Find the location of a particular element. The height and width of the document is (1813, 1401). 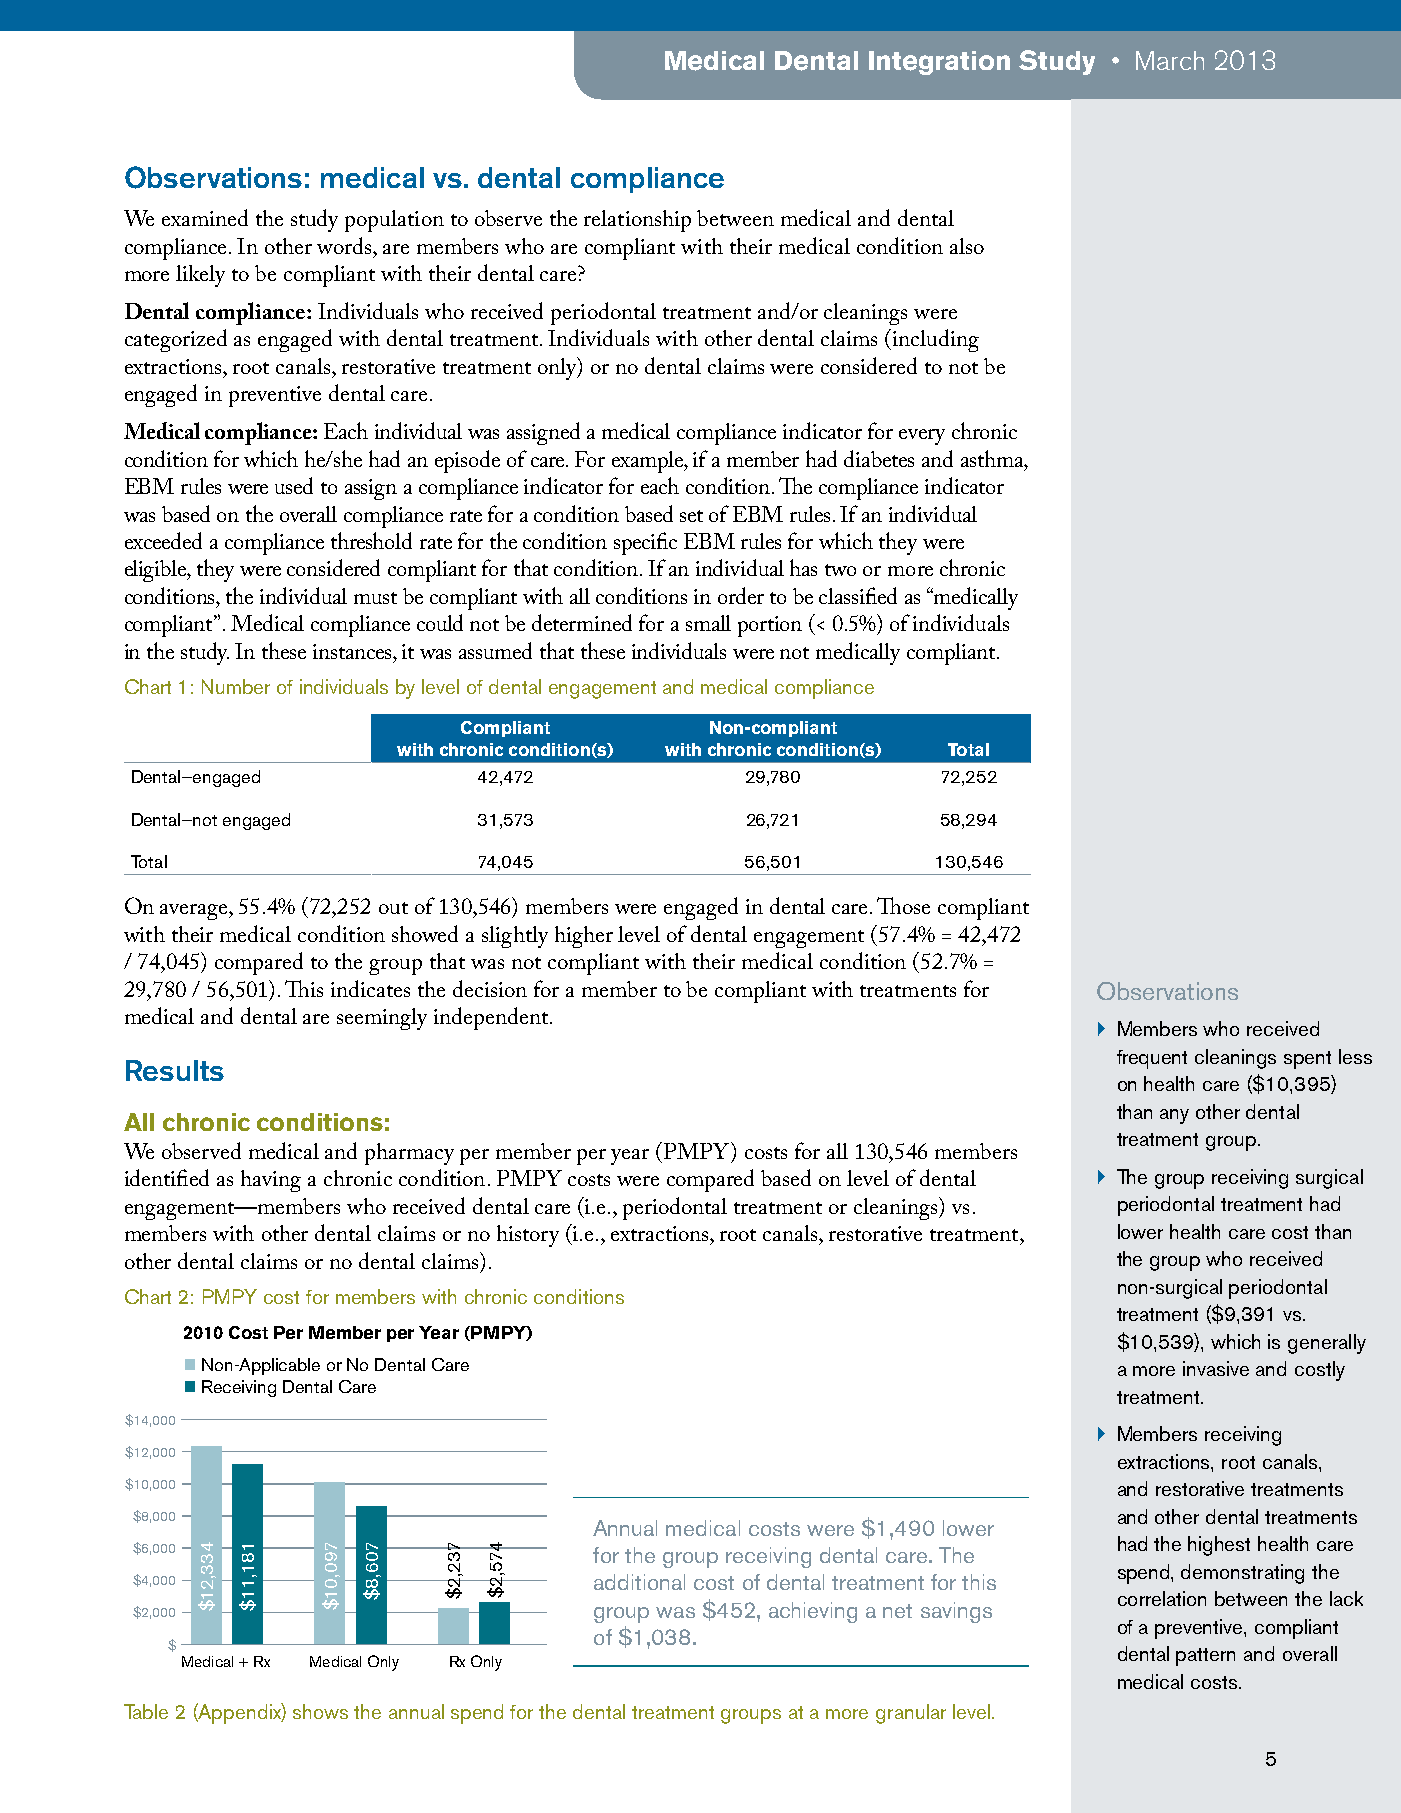

examined is located at coordinates (205, 217).
